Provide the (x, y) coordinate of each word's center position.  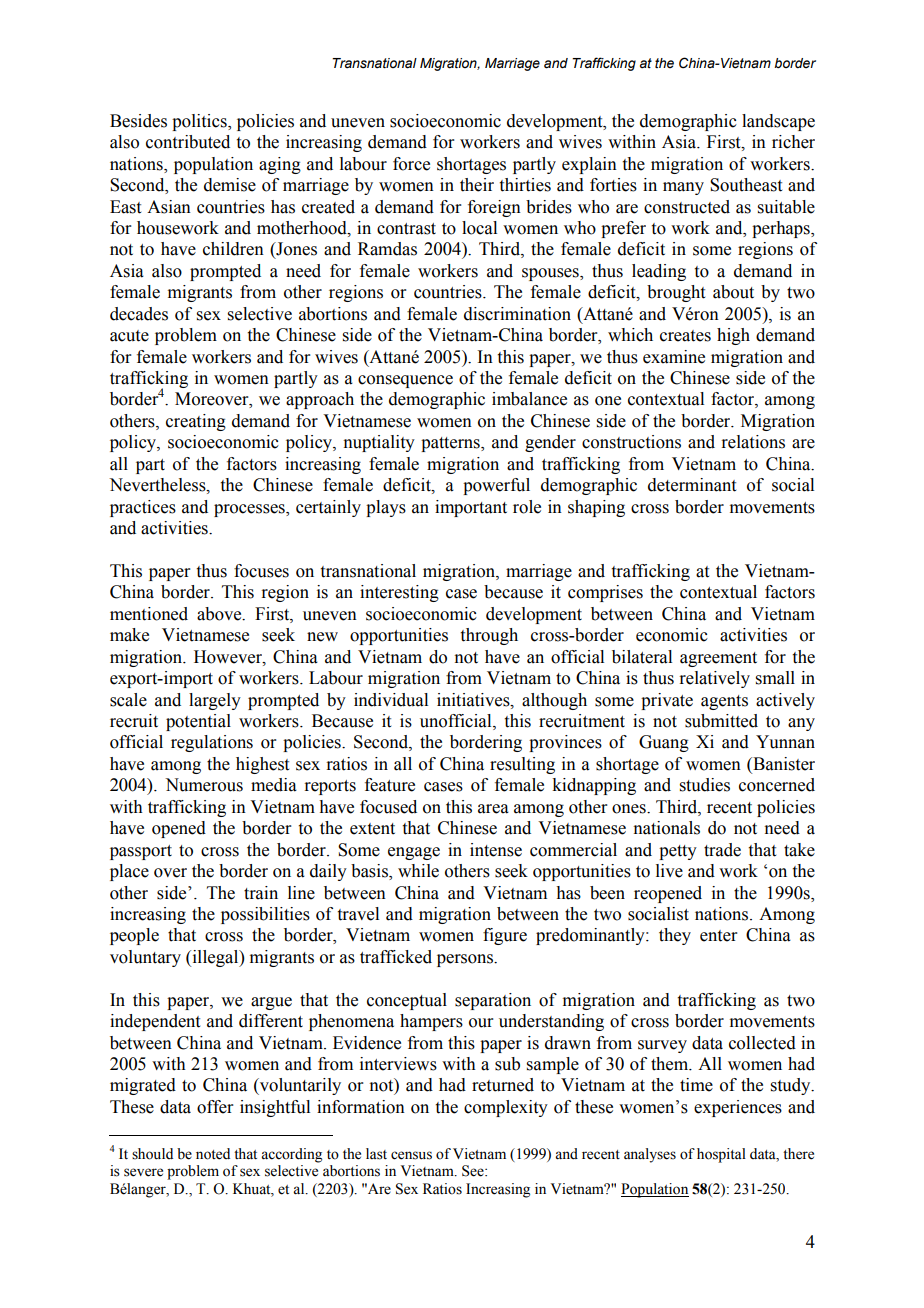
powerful (496, 486)
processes (250, 510)
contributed (188, 142)
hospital (721, 1155)
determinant (692, 485)
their (477, 185)
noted (213, 1154)
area (493, 809)
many (683, 188)
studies (705, 785)
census (411, 1155)
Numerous (204, 785)
